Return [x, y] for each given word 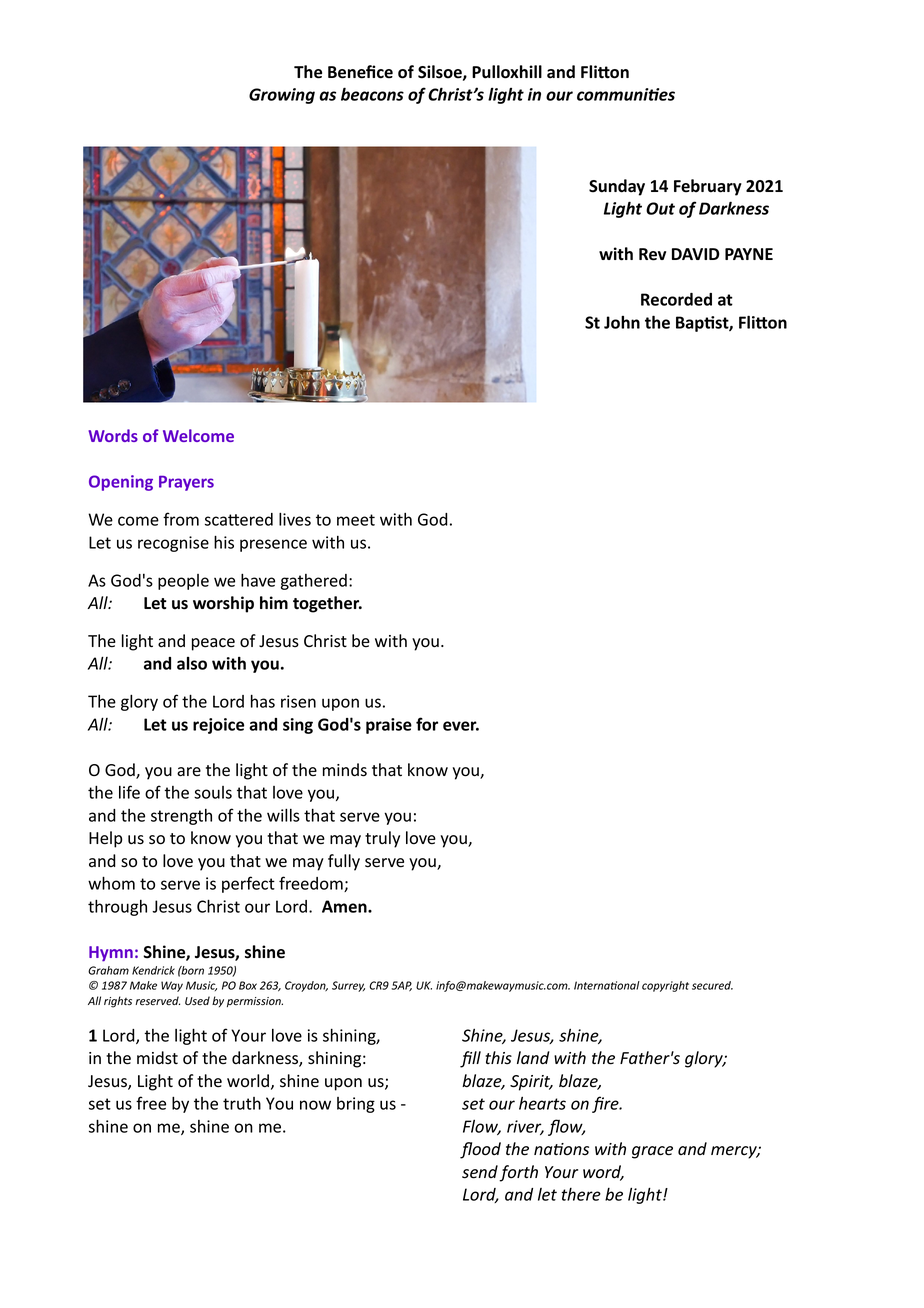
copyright [665, 986]
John [622, 322]
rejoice [218, 726]
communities [626, 94]
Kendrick [153, 970]
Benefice [360, 72]
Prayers [186, 483]
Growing [282, 96]
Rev [652, 254]
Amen [345, 906]
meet [356, 520]
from [181, 519]
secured [712, 985]
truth [242, 1103]
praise [389, 726]
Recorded [676, 299]
